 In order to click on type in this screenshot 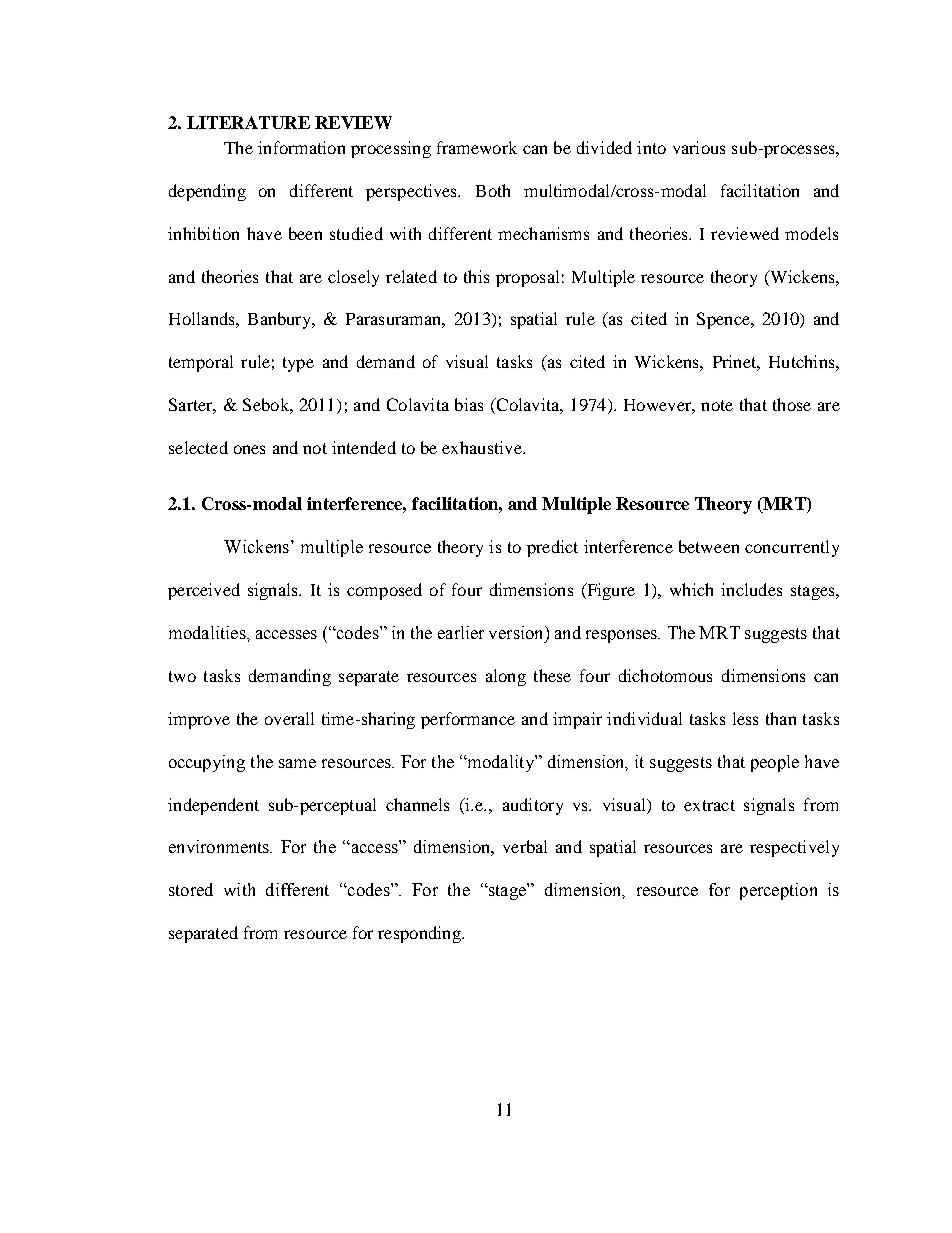, I will do `click(298, 364)`.
